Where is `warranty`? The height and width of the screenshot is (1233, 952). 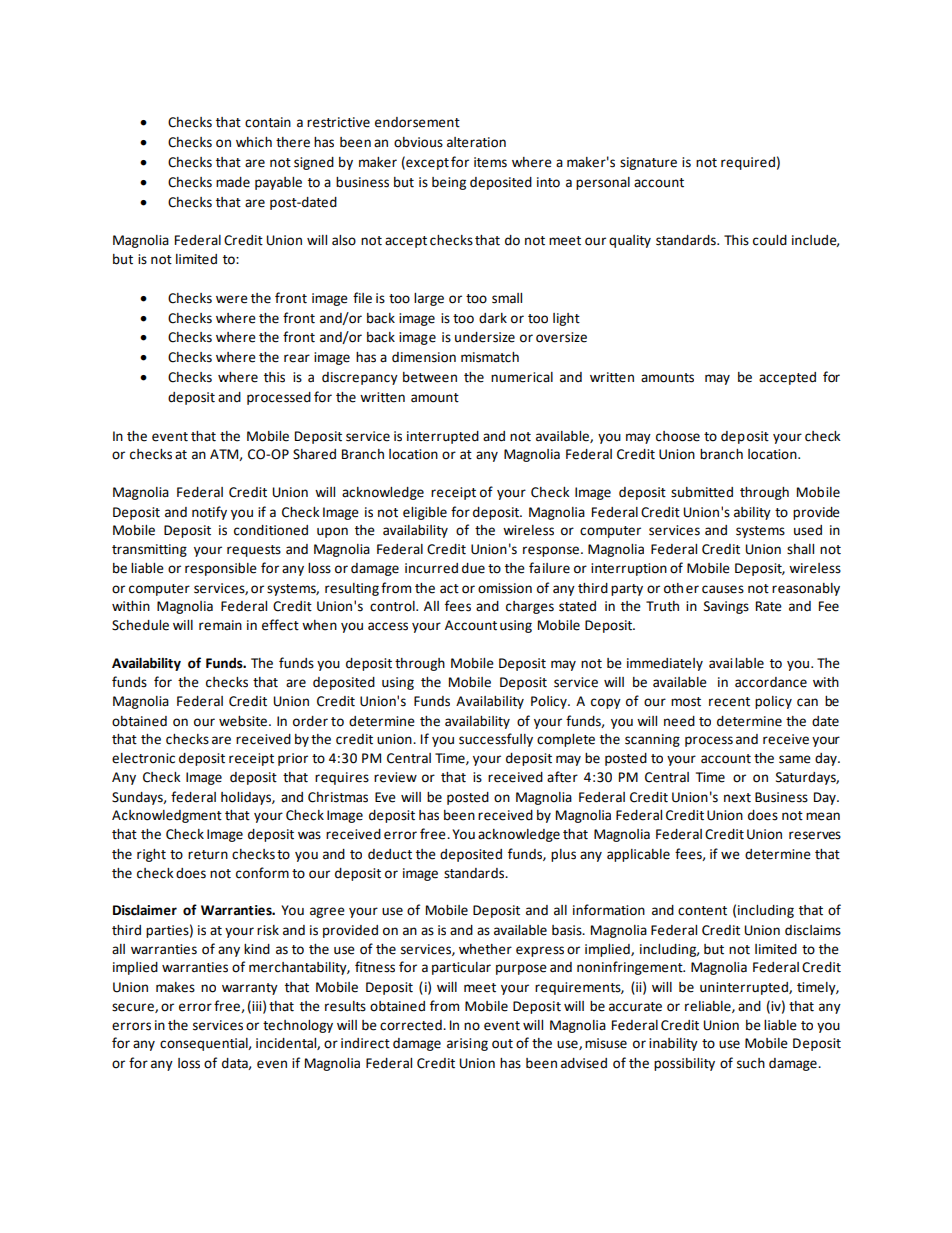 warranty is located at coordinates (250, 989).
